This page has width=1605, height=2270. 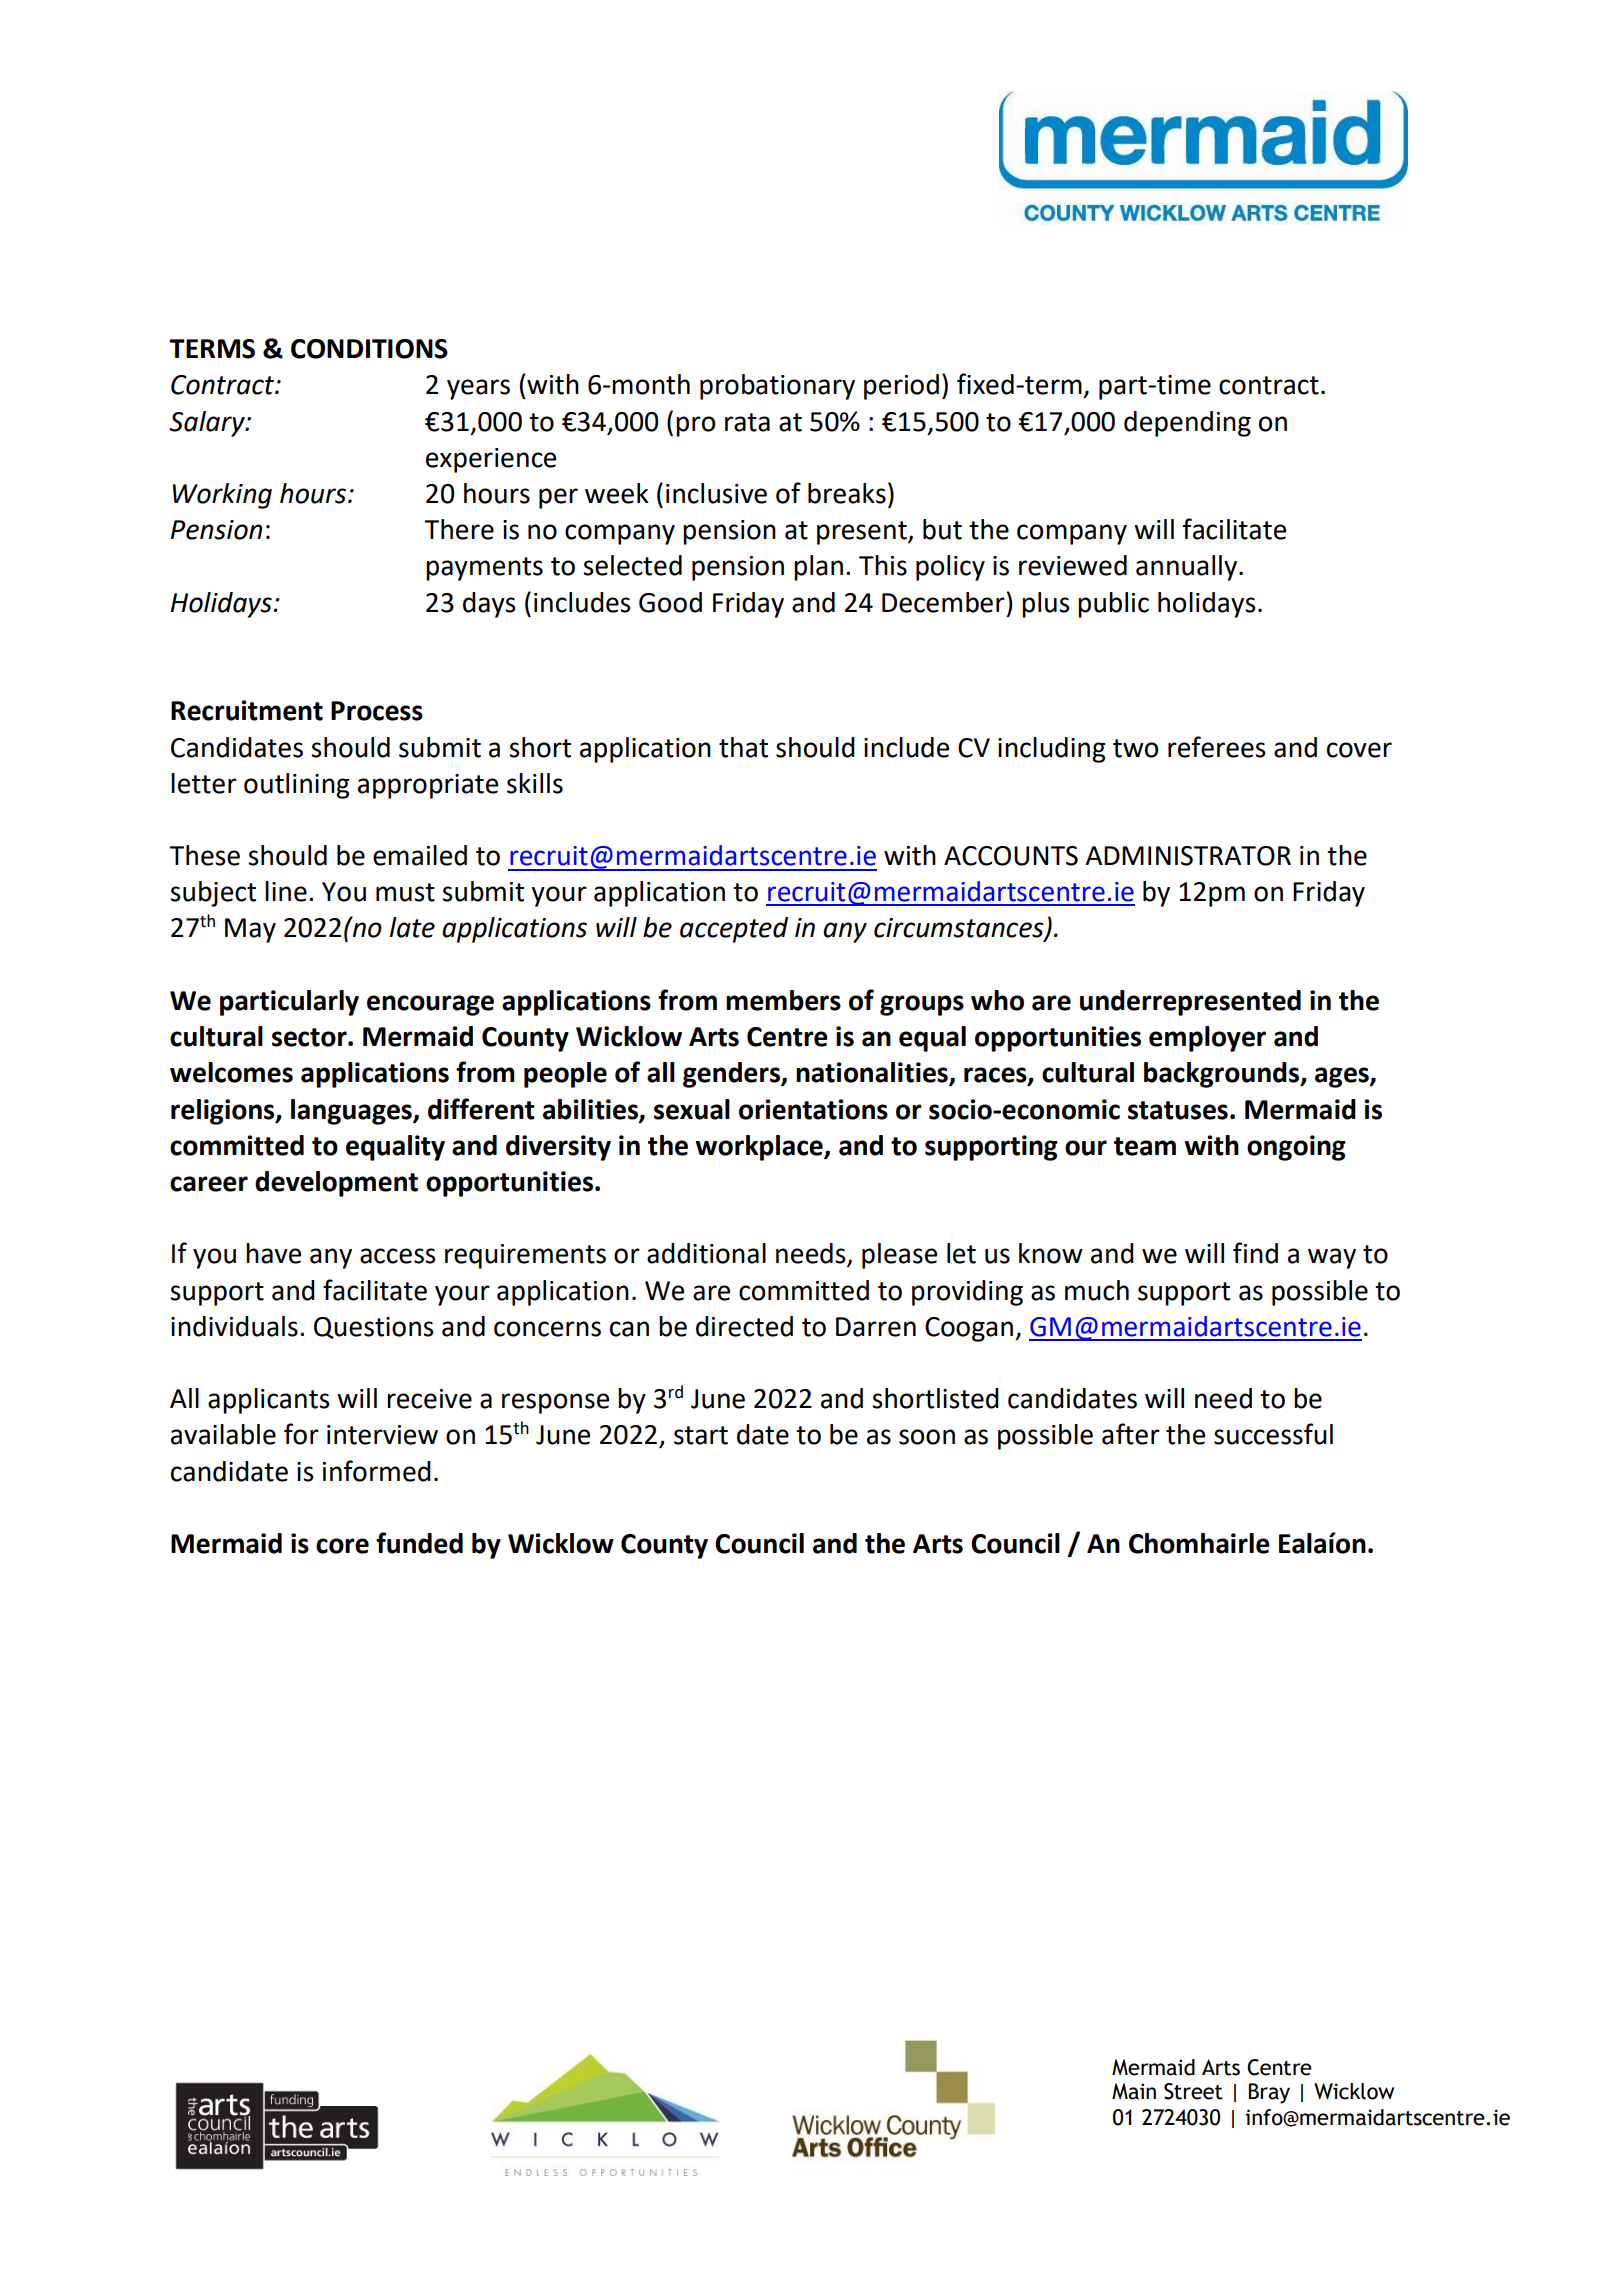 What do you see at coordinates (1255, 1253) in the page?
I see `find` at bounding box center [1255, 1253].
